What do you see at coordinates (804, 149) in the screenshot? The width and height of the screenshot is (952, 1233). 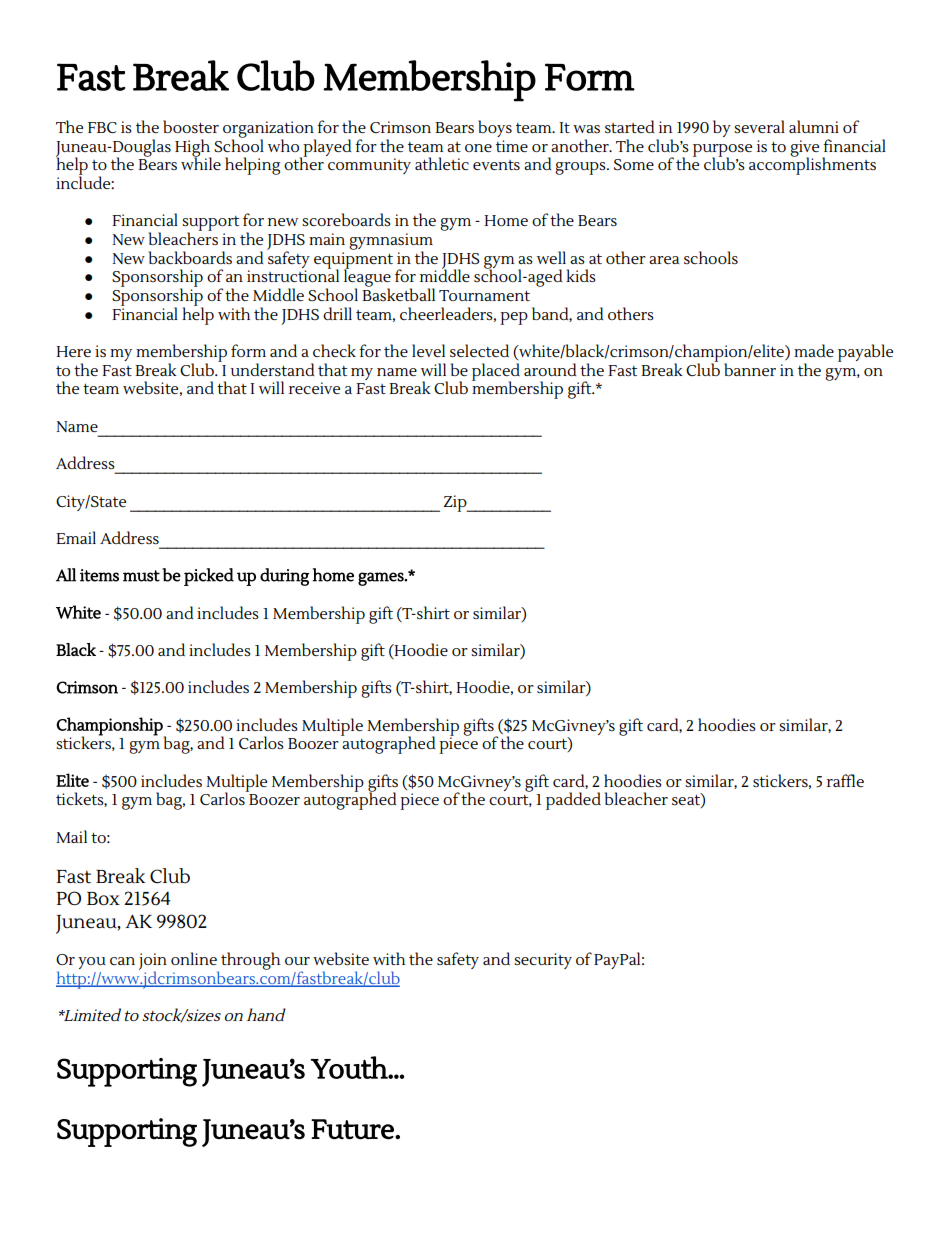 I see `give` at bounding box center [804, 149].
